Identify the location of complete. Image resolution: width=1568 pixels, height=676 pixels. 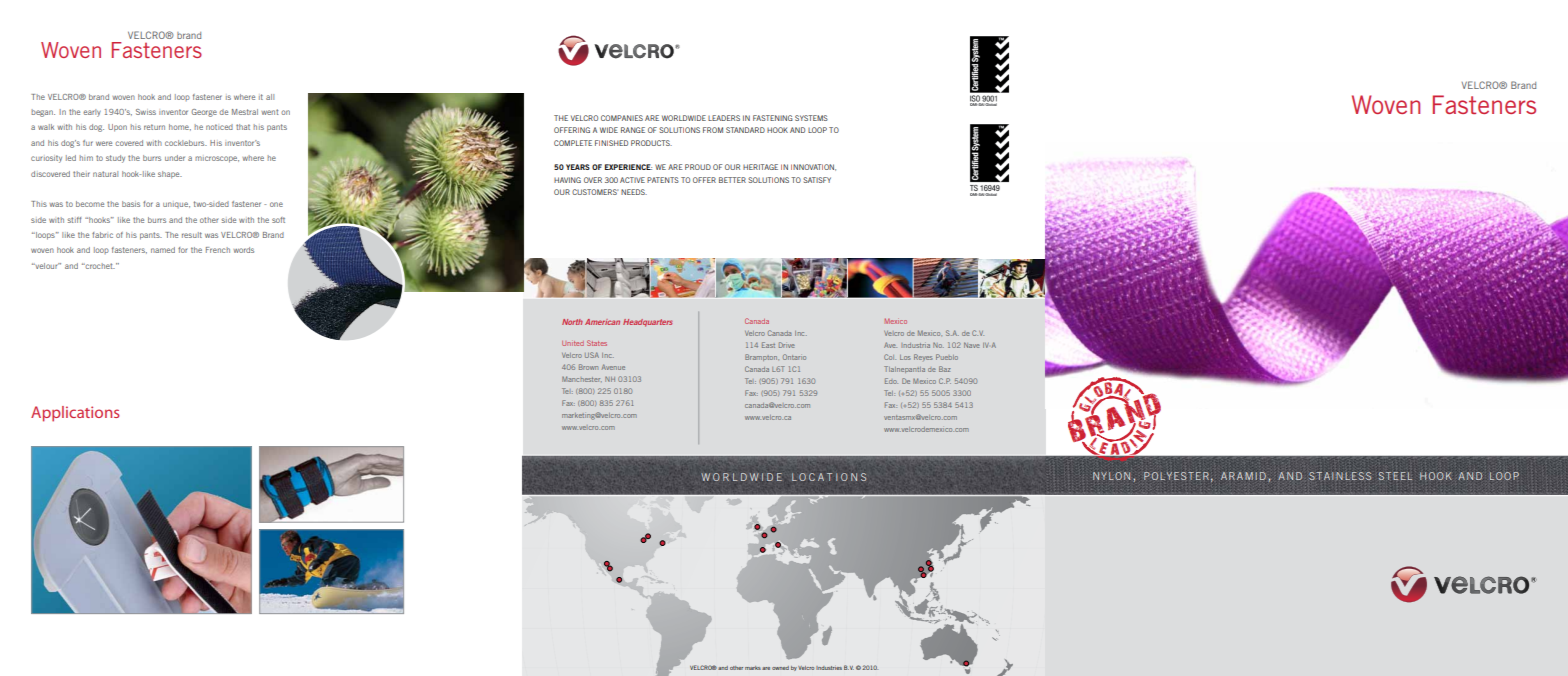
(573, 143).
